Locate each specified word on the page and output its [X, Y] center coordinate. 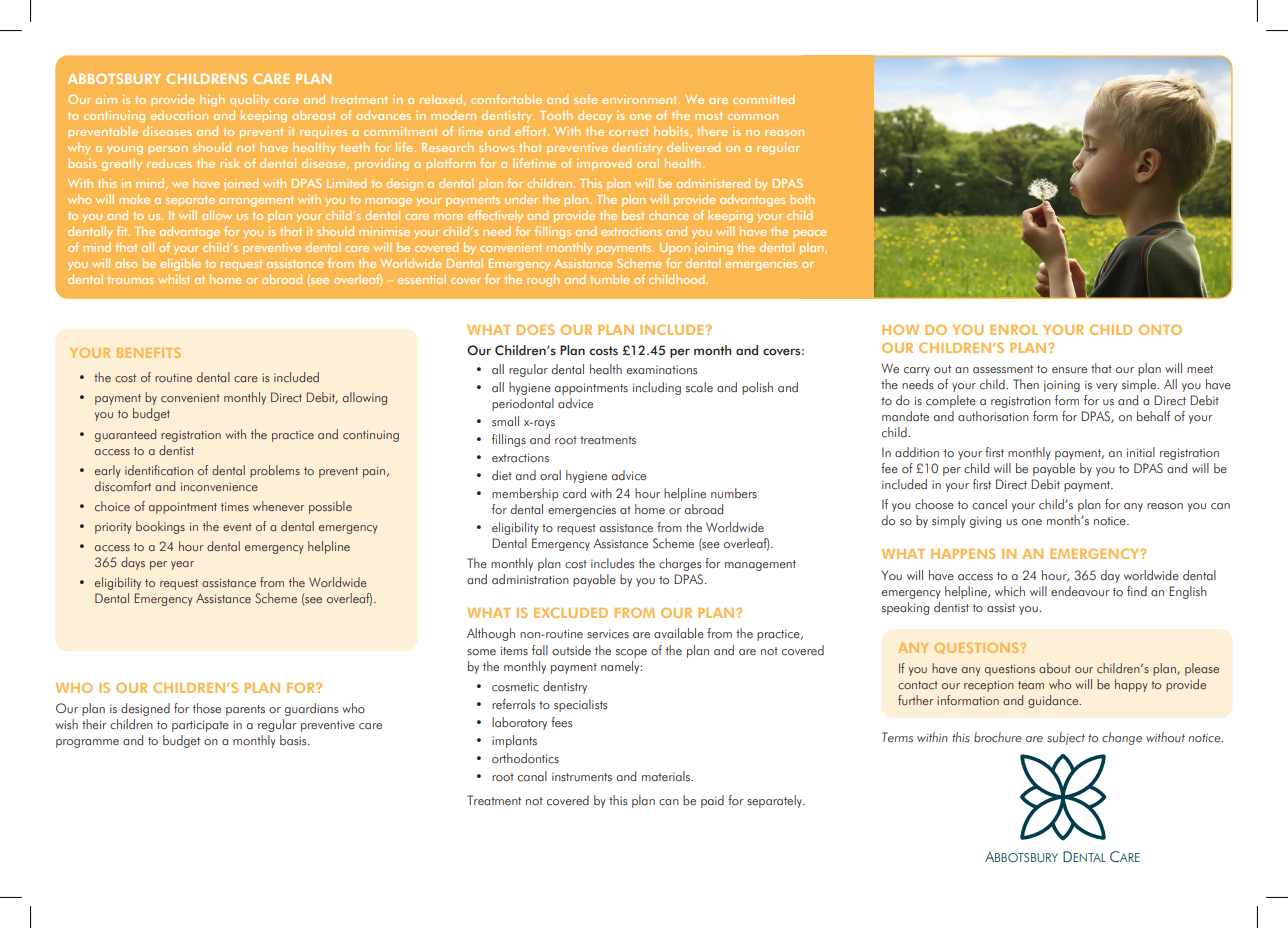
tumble [609, 279]
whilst [174, 279]
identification [159, 470]
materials [667, 776]
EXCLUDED [571, 612]
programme [87, 743]
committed [763, 99]
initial [1141, 452]
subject [1066, 738]
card [574, 493]
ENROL [1014, 329]
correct [629, 132]
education [179, 115]
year [182, 565]
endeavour [1080, 591]
